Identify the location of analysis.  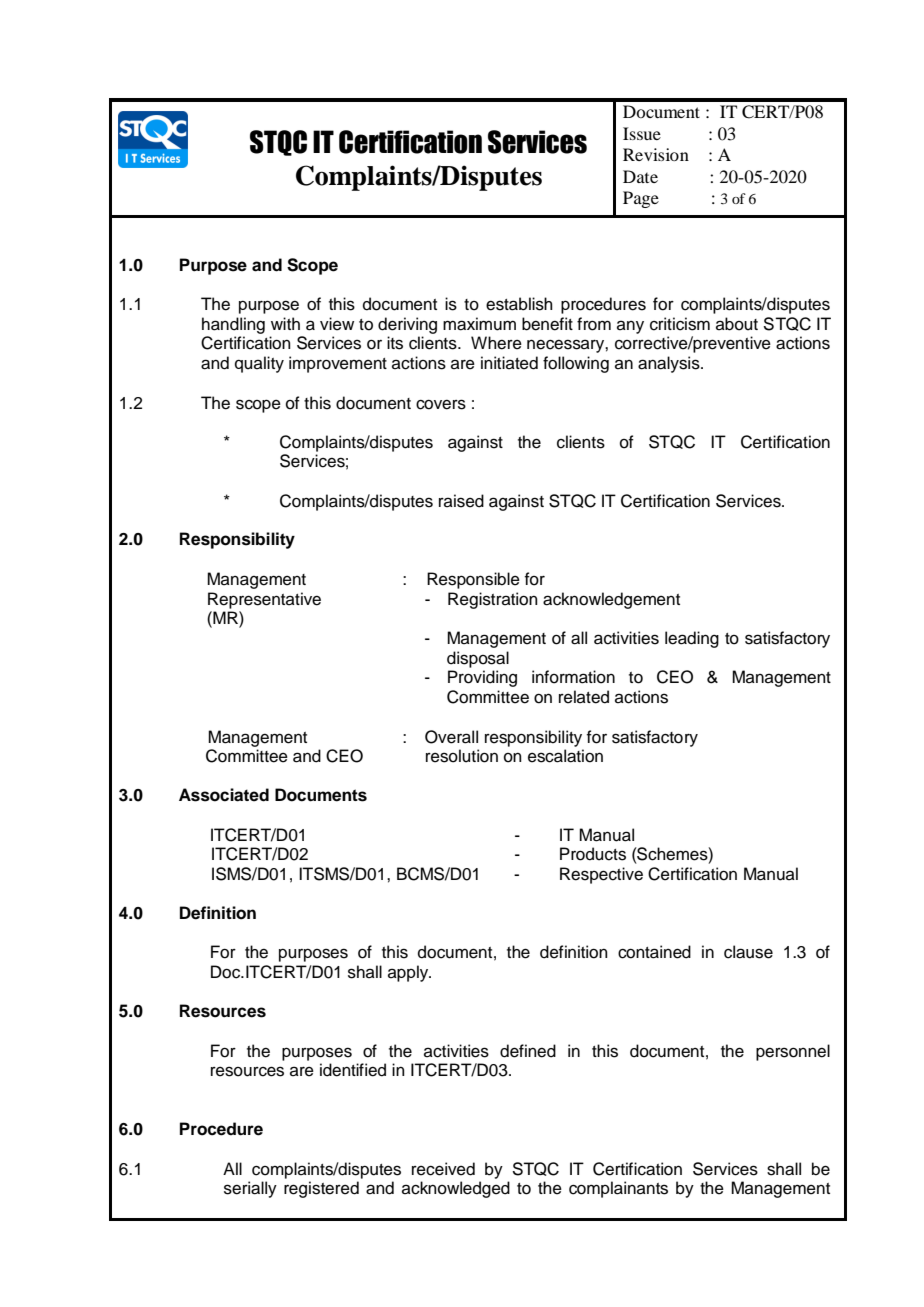
(670, 364).
